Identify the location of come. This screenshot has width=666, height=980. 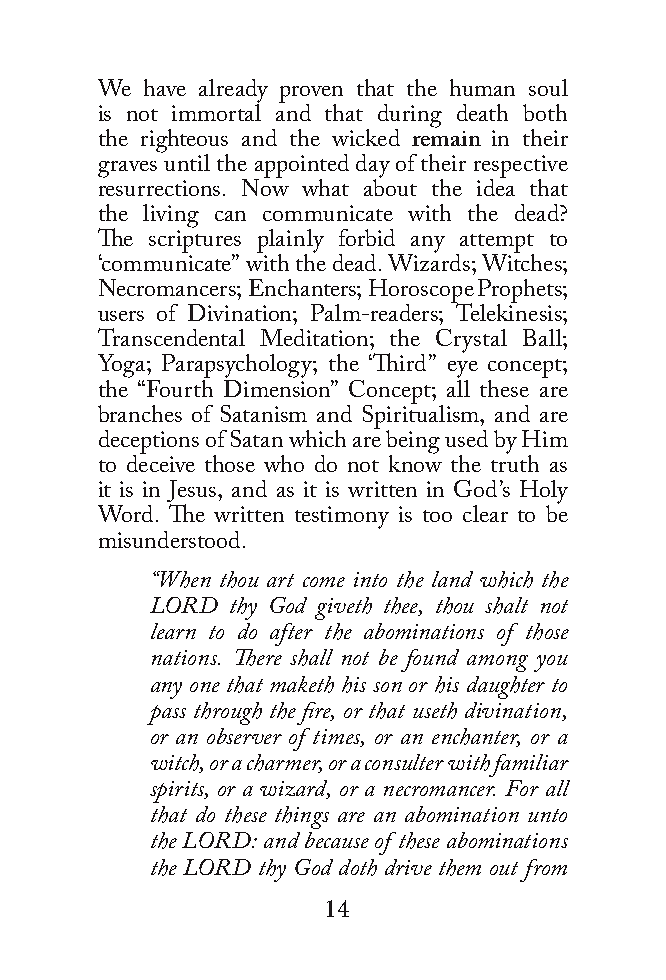
(324, 582).
